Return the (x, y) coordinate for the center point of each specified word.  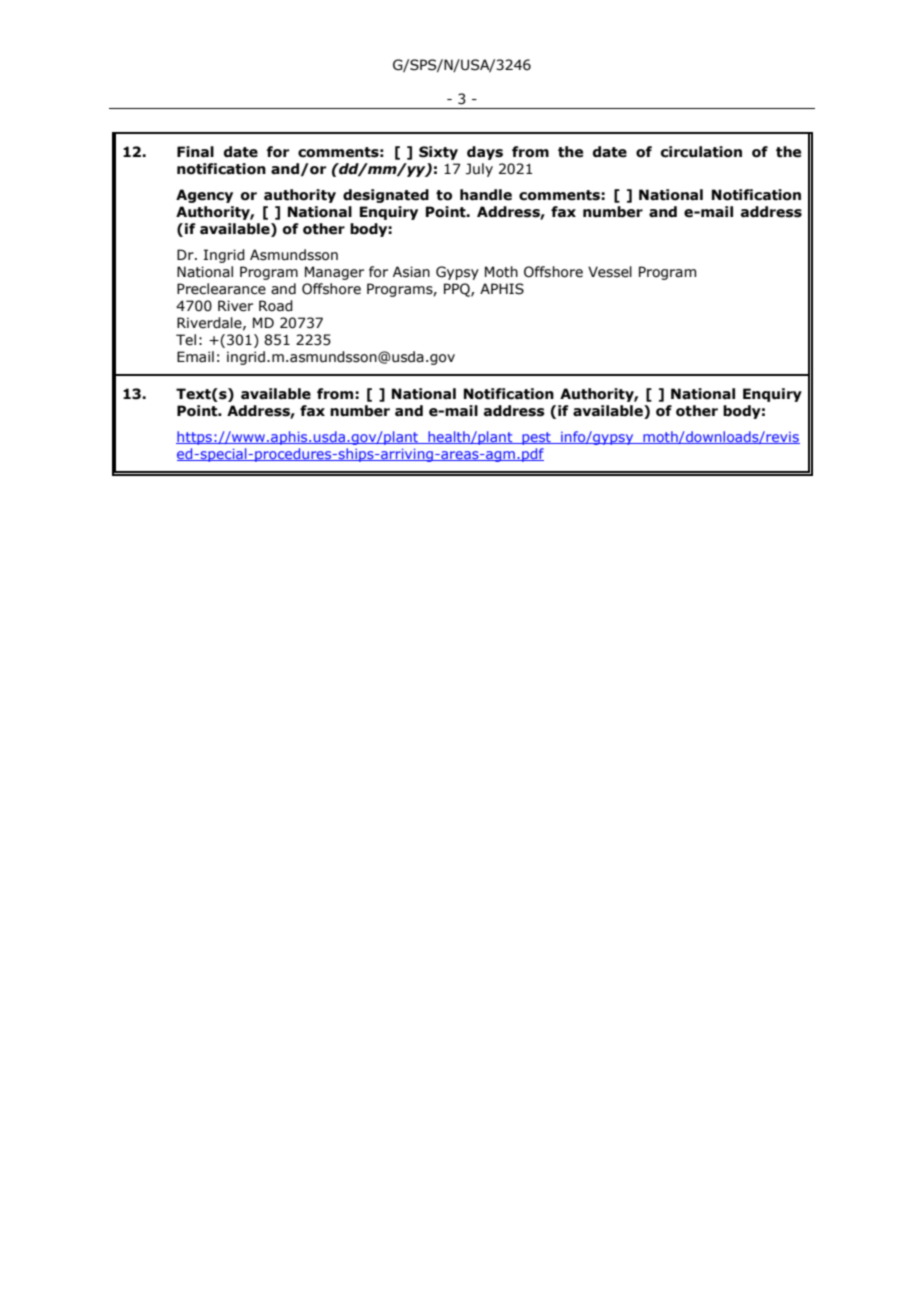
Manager (334, 273)
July (479, 170)
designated (386, 196)
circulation (701, 152)
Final (195, 152)
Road (276, 306)
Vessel (610, 272)
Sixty (438, 153)
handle (486, 195)
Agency (204, 196)
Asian (411, 272)
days (485, 153)
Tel (186, 340)
